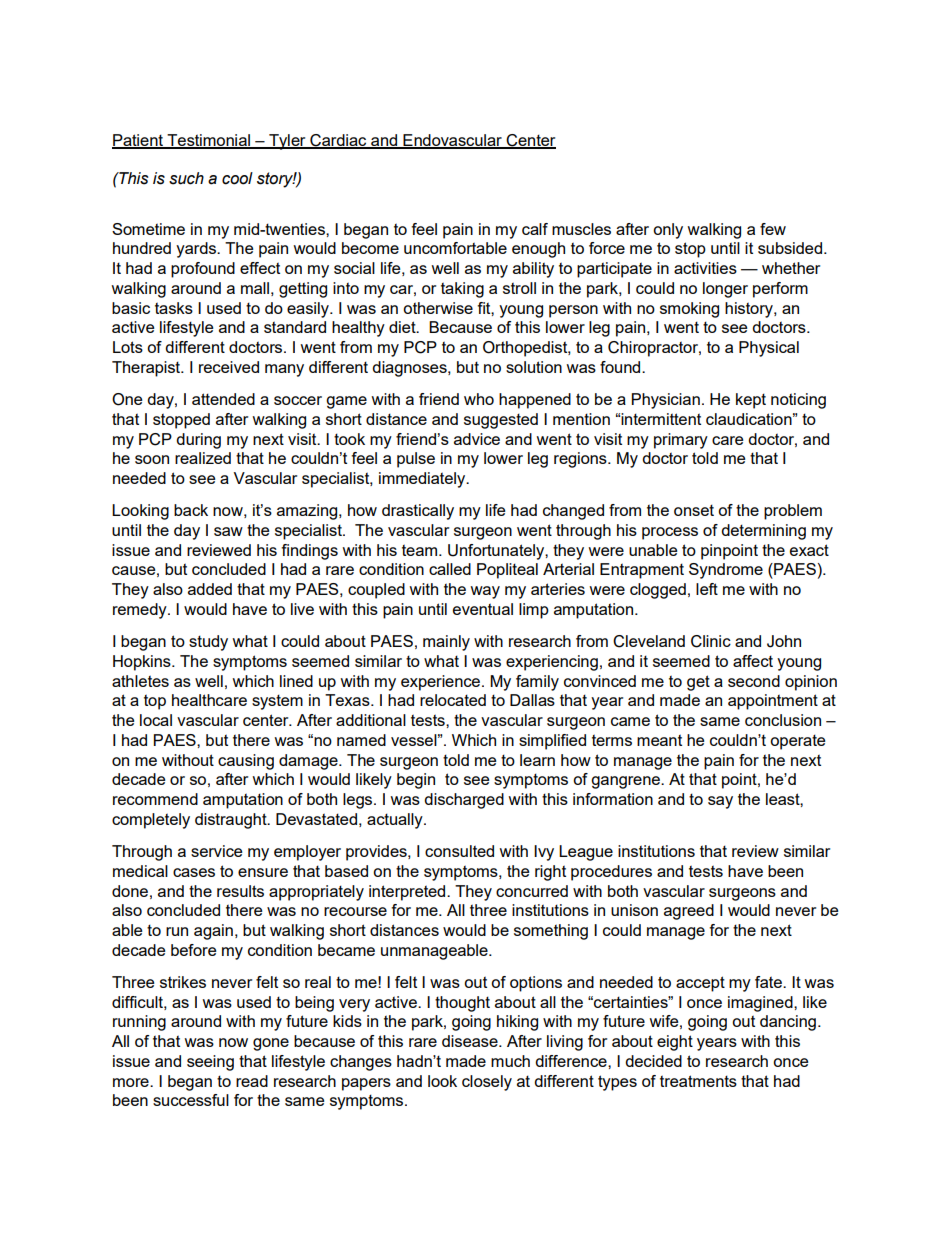 This page has height=1233, width=952. I want to click on eventual, so click(483, 609).
